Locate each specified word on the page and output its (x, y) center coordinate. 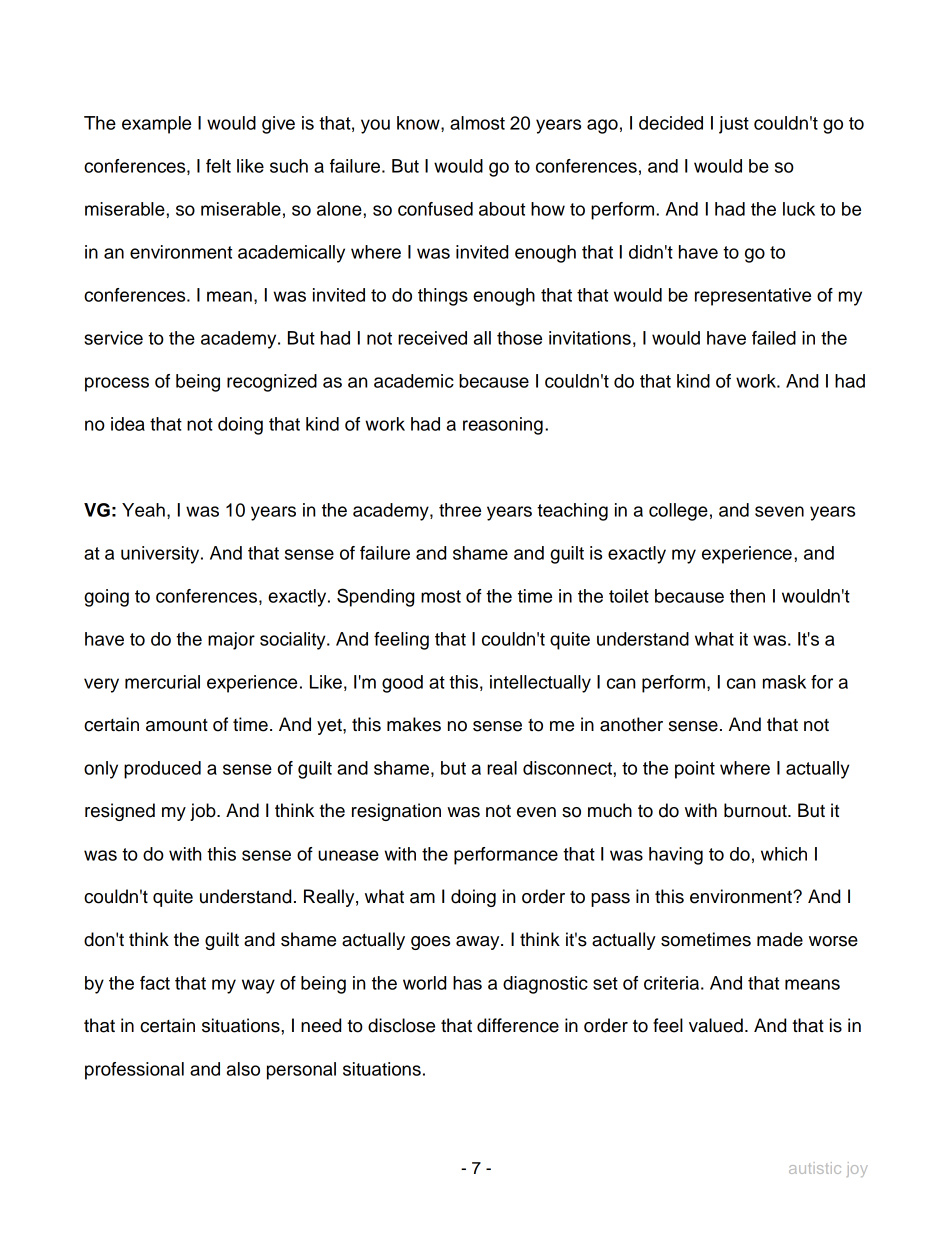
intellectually (540, 684)
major (231, 641)
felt (218, 166)
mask (784, 682)
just (734, 125)
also (243, 1069)
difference (518, 1025)
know (419, 123)
